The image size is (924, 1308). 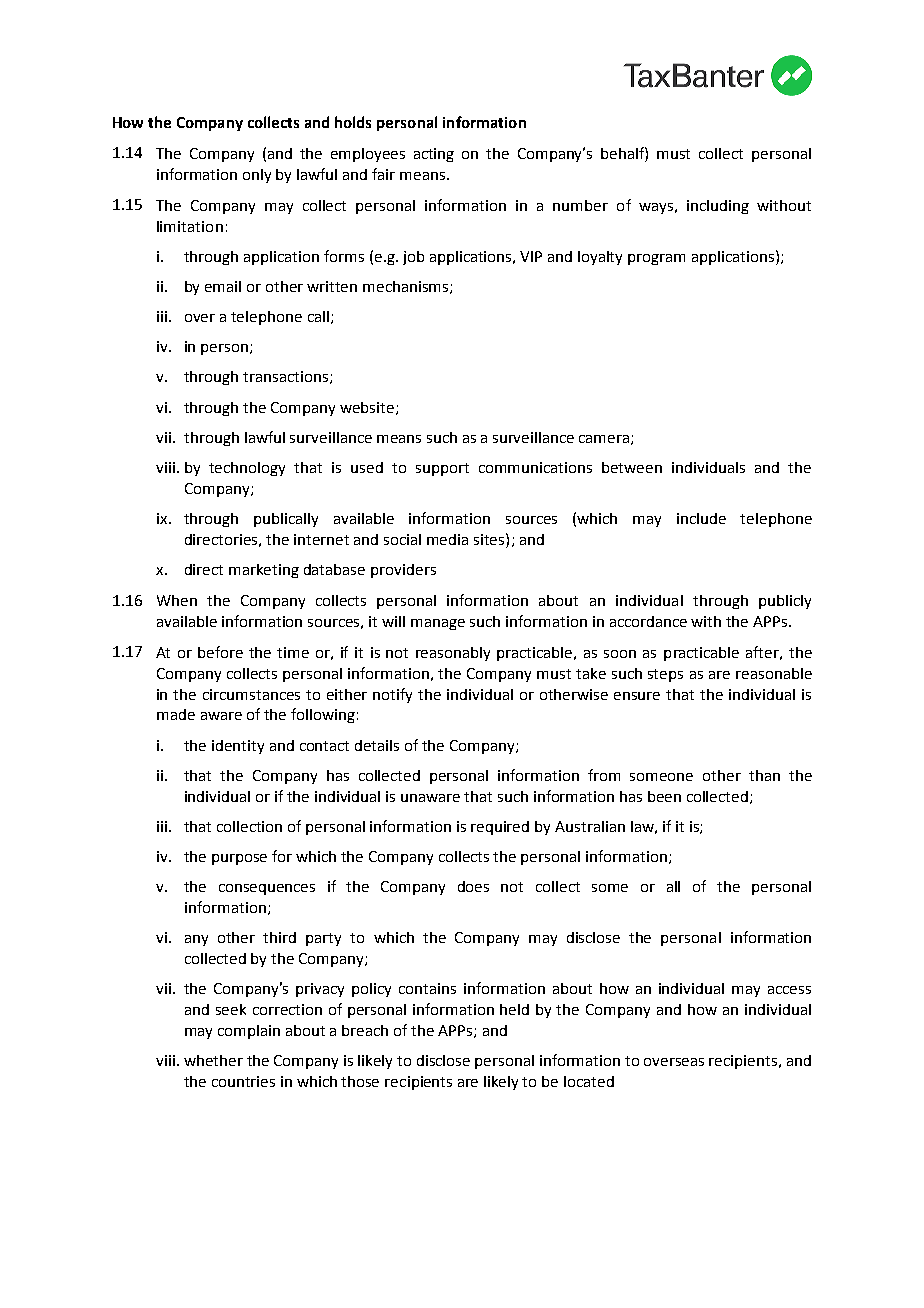 I want to click on publicly, so click(x=785, y=602).
